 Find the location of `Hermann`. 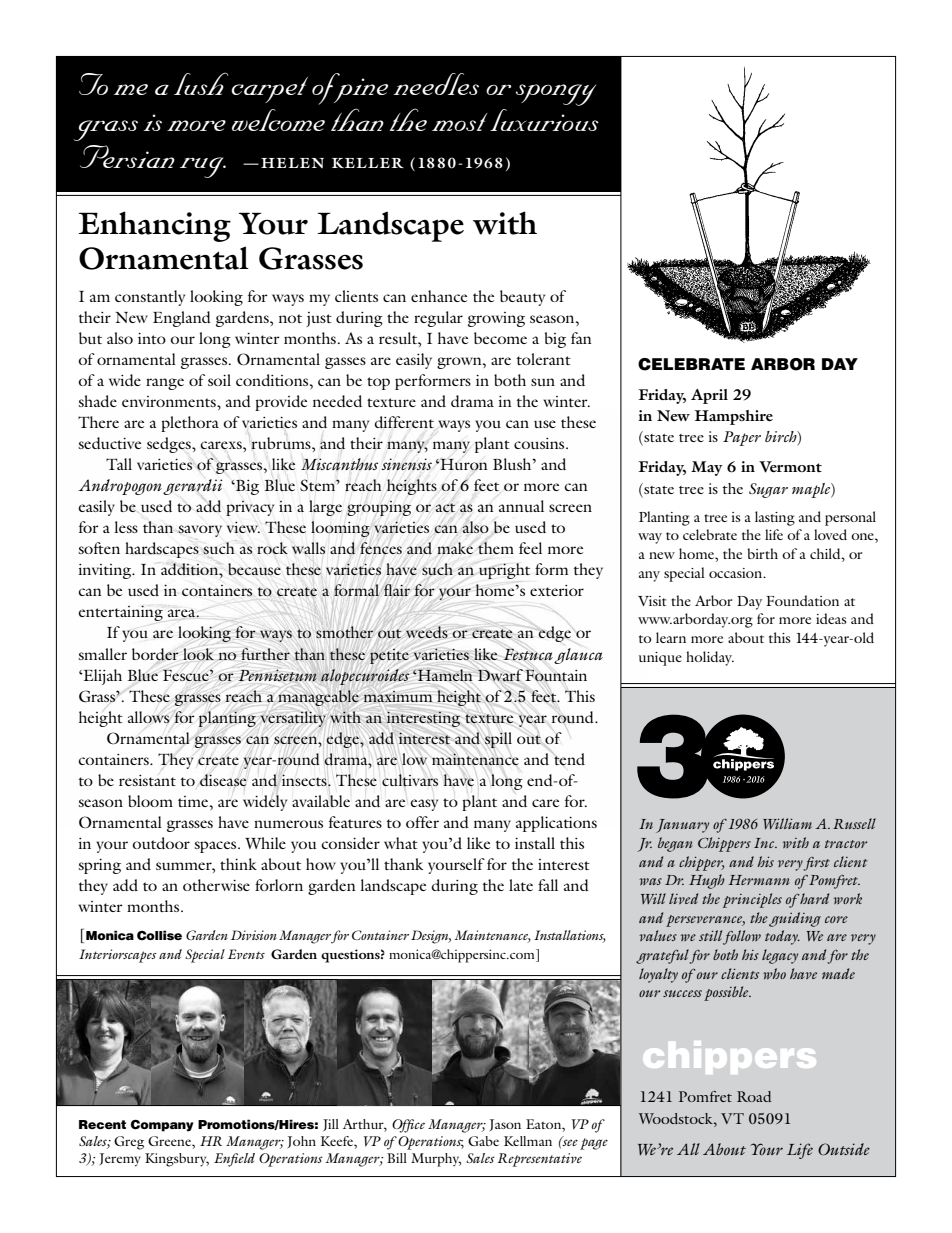

Hermann is located at coordinates (759, 880).
